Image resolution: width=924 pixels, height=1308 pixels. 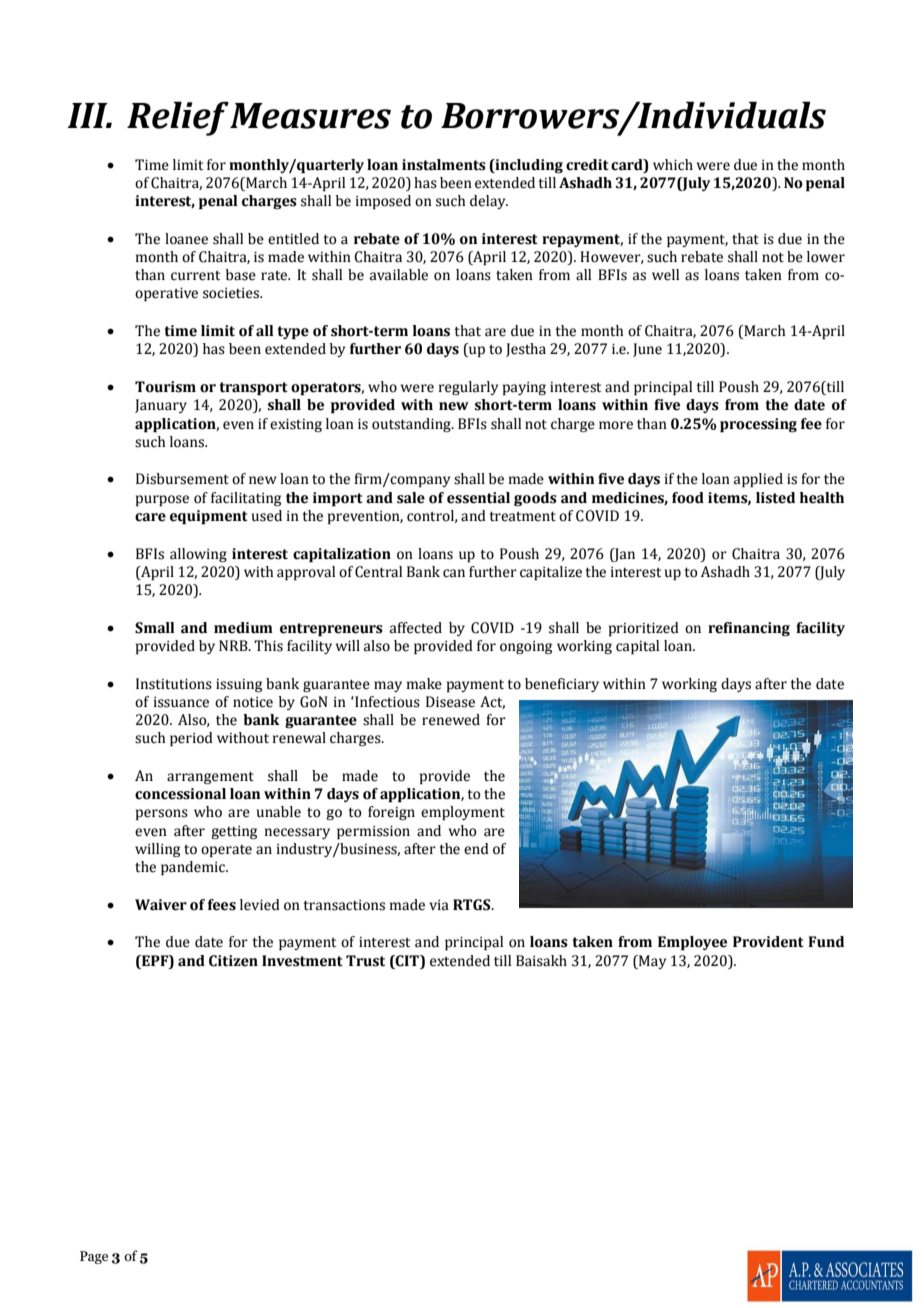 I want to click on purpose, so click(x=162, y=500).
